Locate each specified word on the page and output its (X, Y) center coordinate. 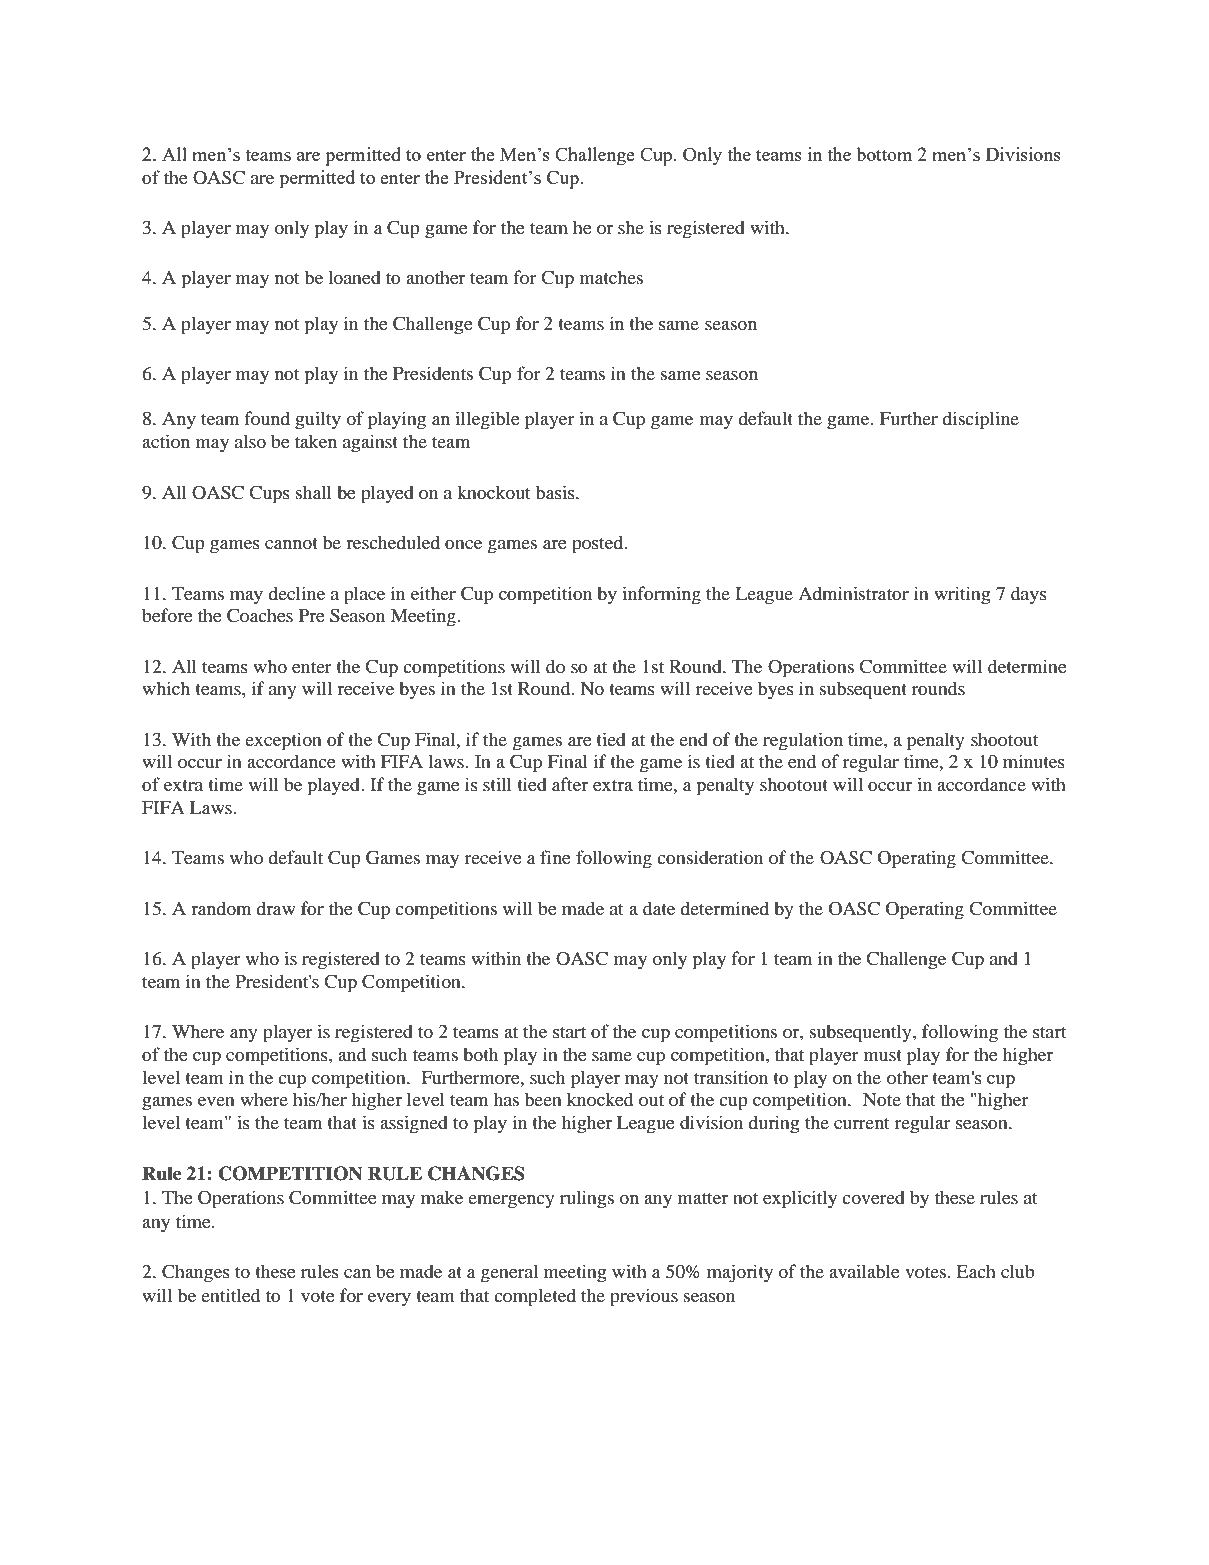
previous (644, 1297)
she (631, 227)
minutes (1034, 761)
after (570, 784)
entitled (230, 1295)
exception (283, 741)
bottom (884, 154)
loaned (355, 277)
